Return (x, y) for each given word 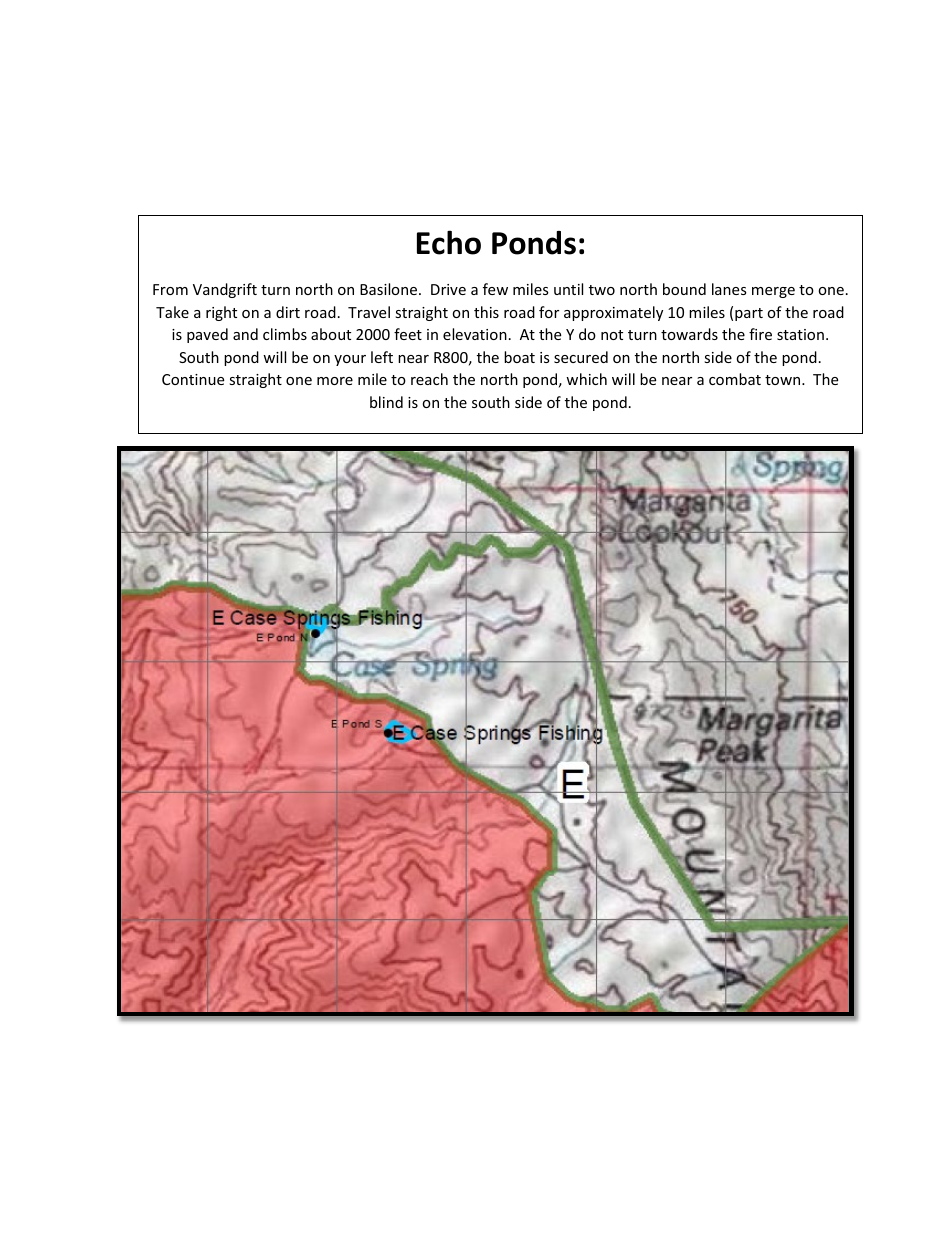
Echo (449, 242)
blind (386, 402)
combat (735, 379)
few (495, 289)
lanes (729, 289)
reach (429, 379)
